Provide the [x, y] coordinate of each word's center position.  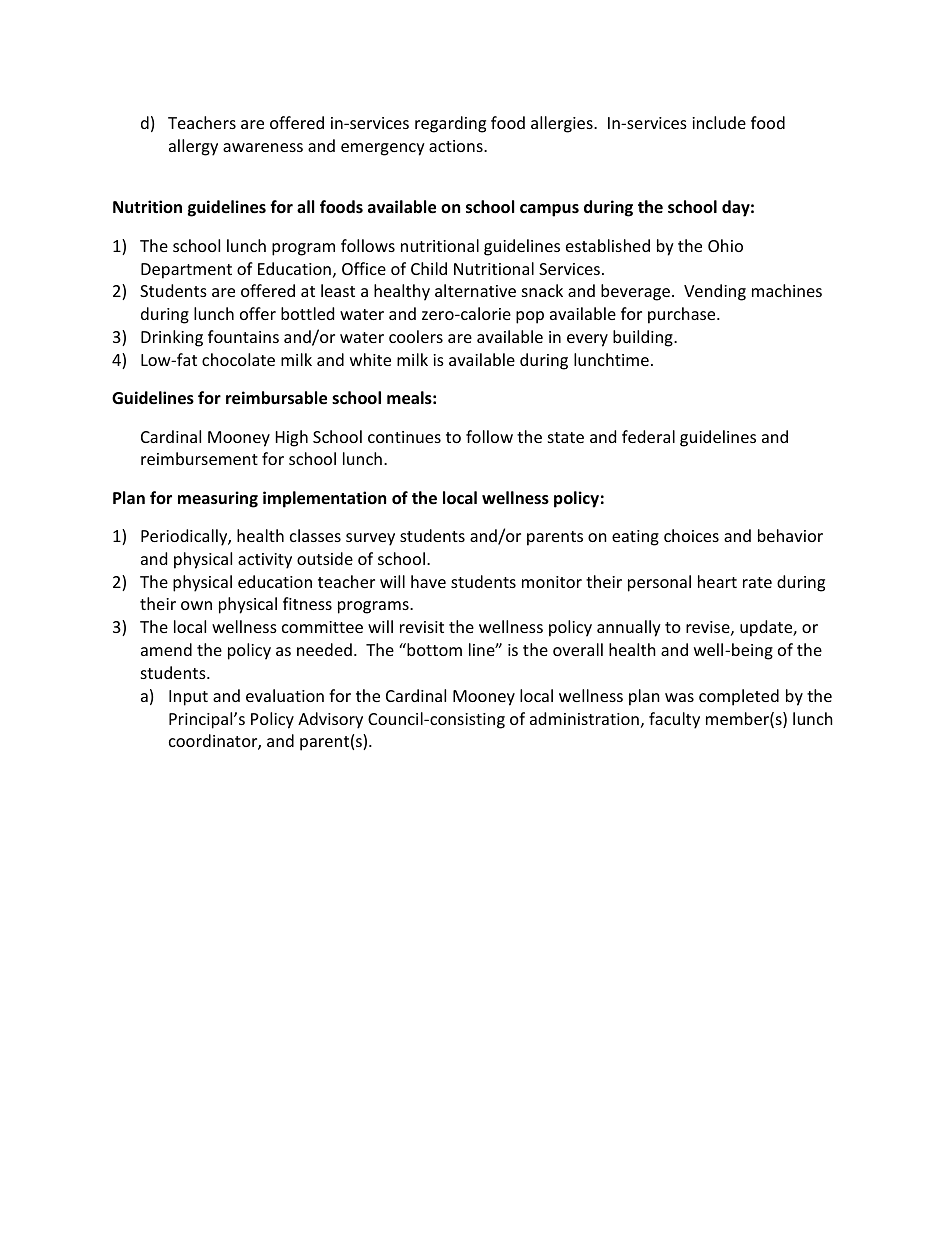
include [719, 122]
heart [717, 581]
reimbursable [276, 398]
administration [584, 718]
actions [457, 146]
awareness [263, 147]
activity [265, 561]
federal [648, 436]
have [428, 581]
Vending [715, 292]
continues [404, 437]
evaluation [285, 695]
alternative [475, 290]
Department [186, 271]
